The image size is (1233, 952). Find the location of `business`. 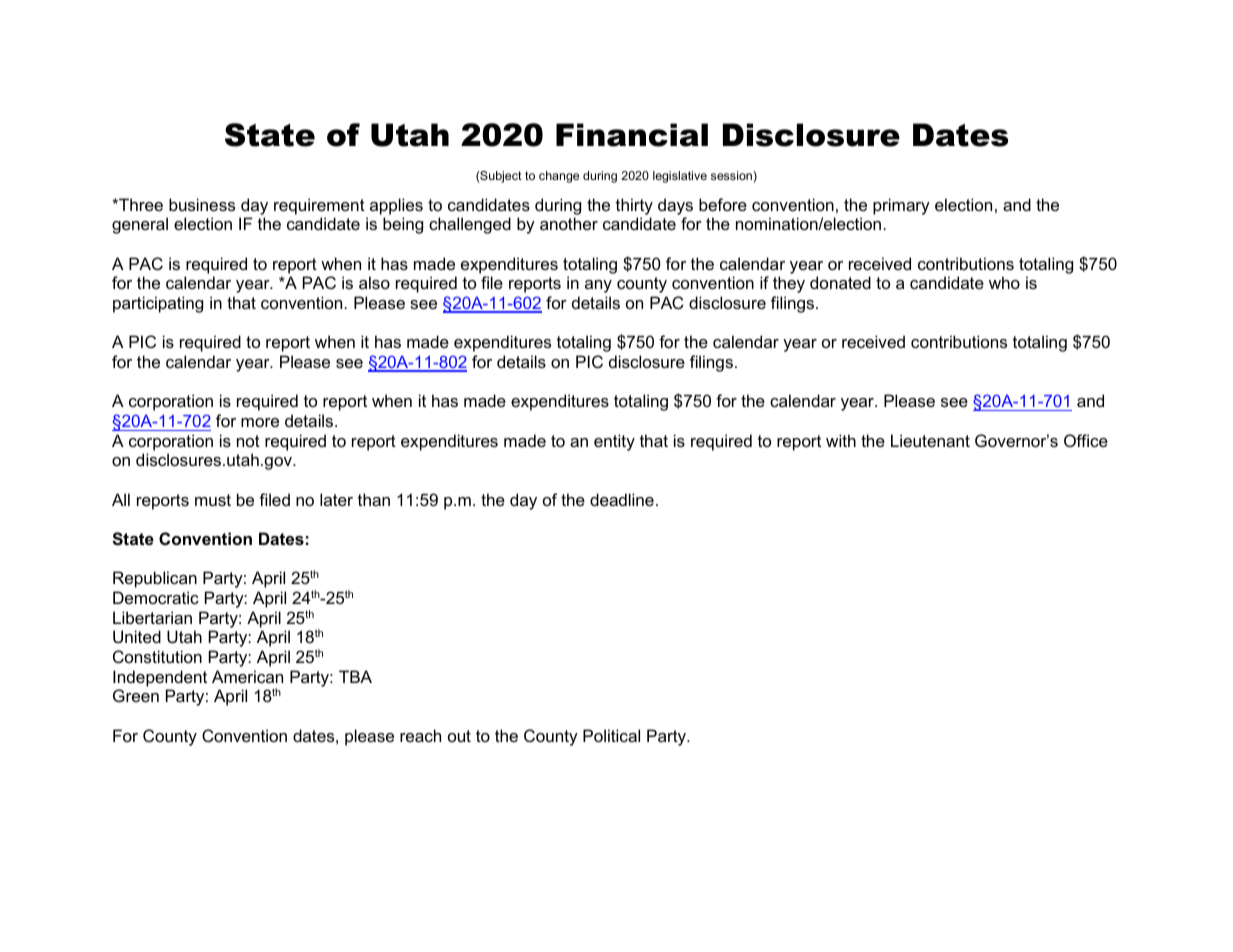

business is located at coordinates (202, 204).
